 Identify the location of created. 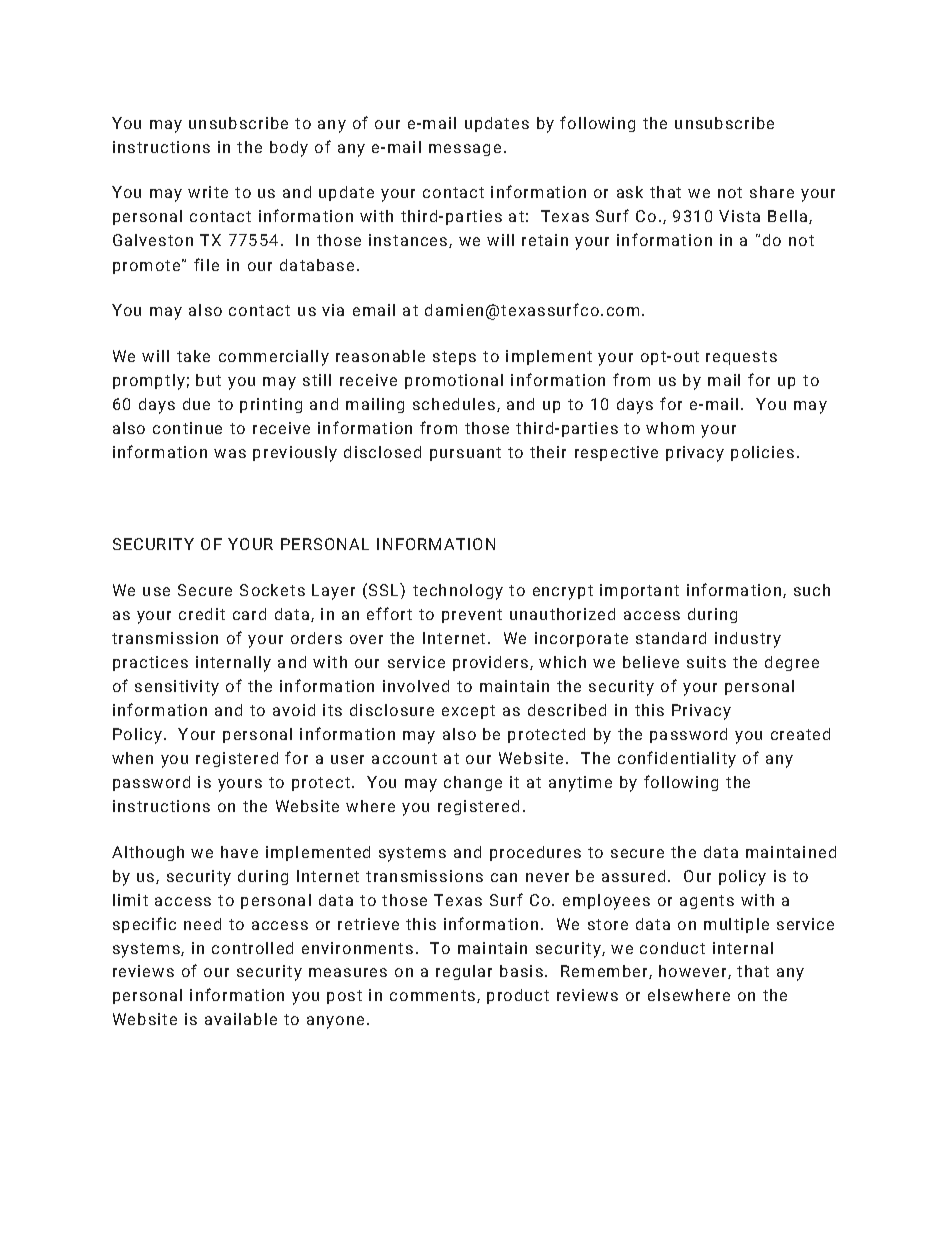
(800, 734).
